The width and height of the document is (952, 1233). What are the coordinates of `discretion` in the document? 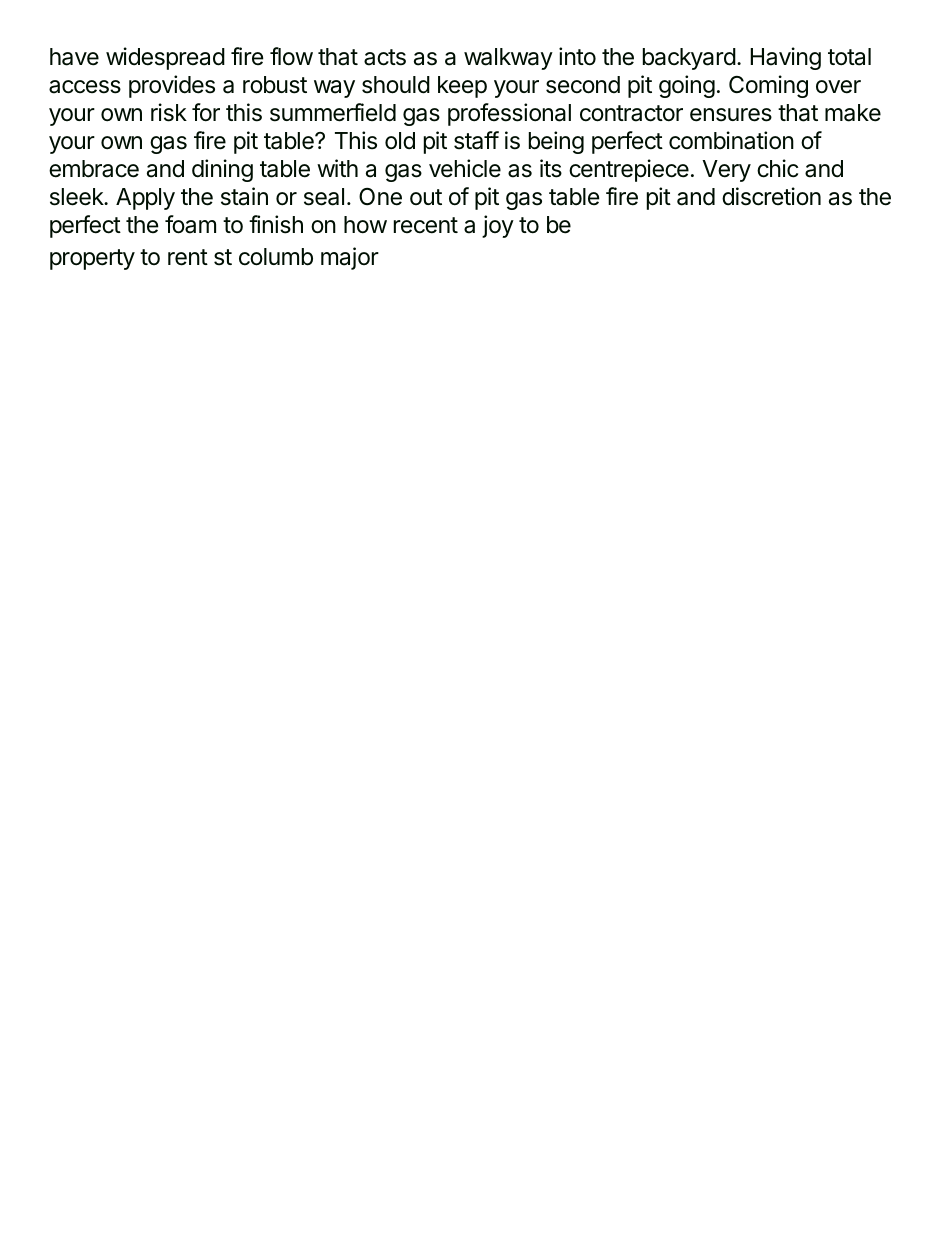 It's located at (771, 196).
